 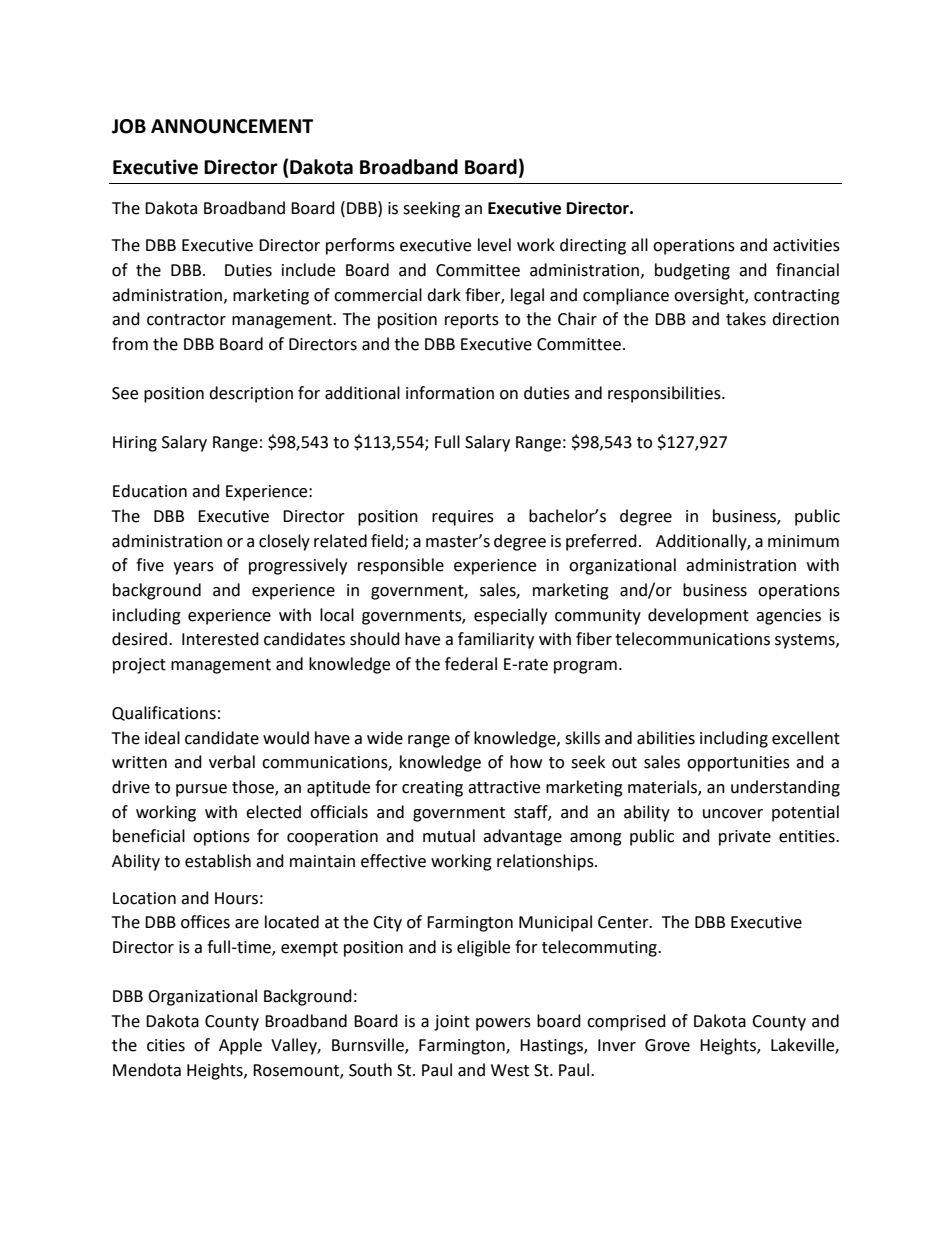 I want to click on options, so click(x=221, y=838).
